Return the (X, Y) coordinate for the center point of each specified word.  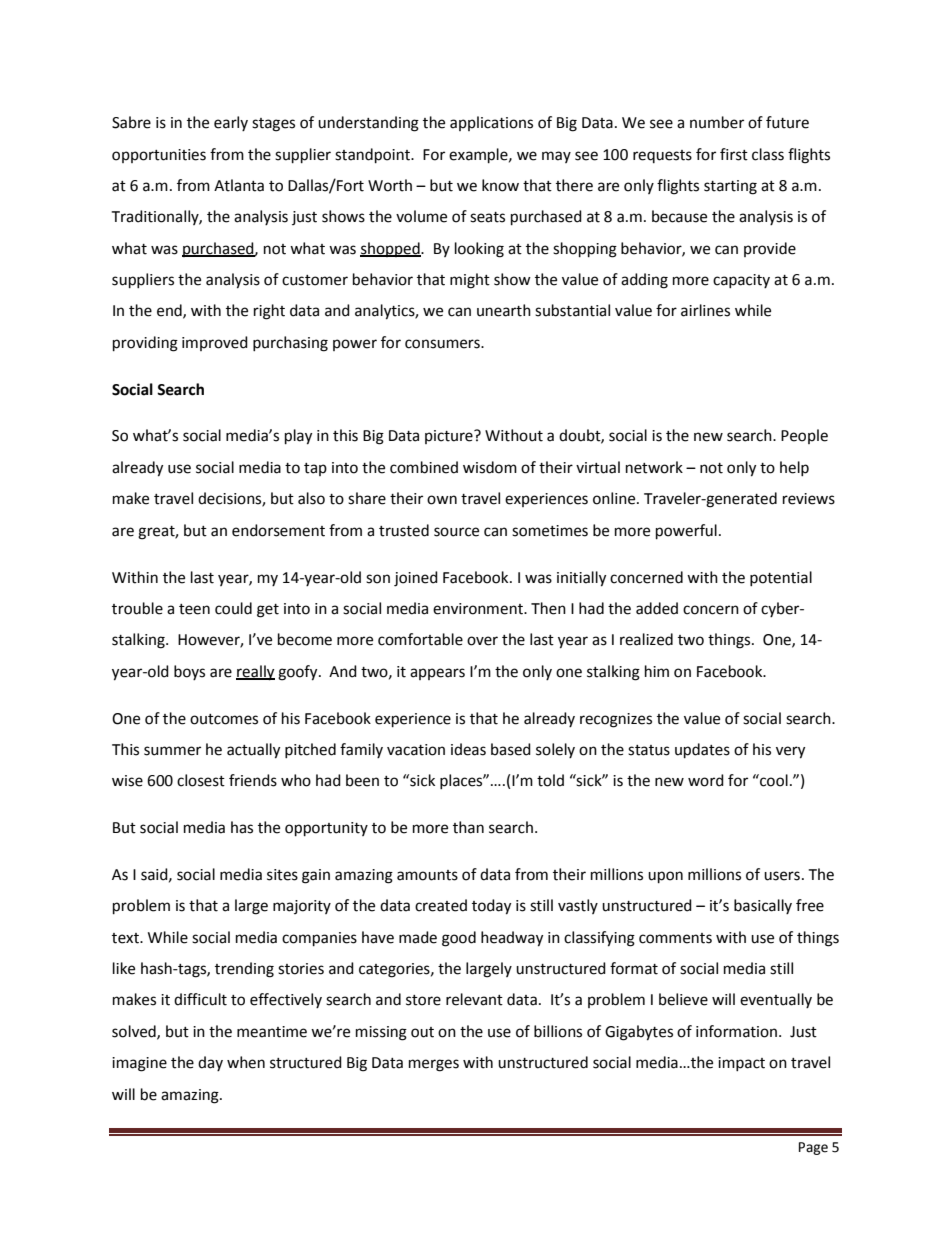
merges (434, 1065)
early (231, 123)
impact (741, 1064)
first (734, 154)
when (246, 1062)
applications (491, 123)
